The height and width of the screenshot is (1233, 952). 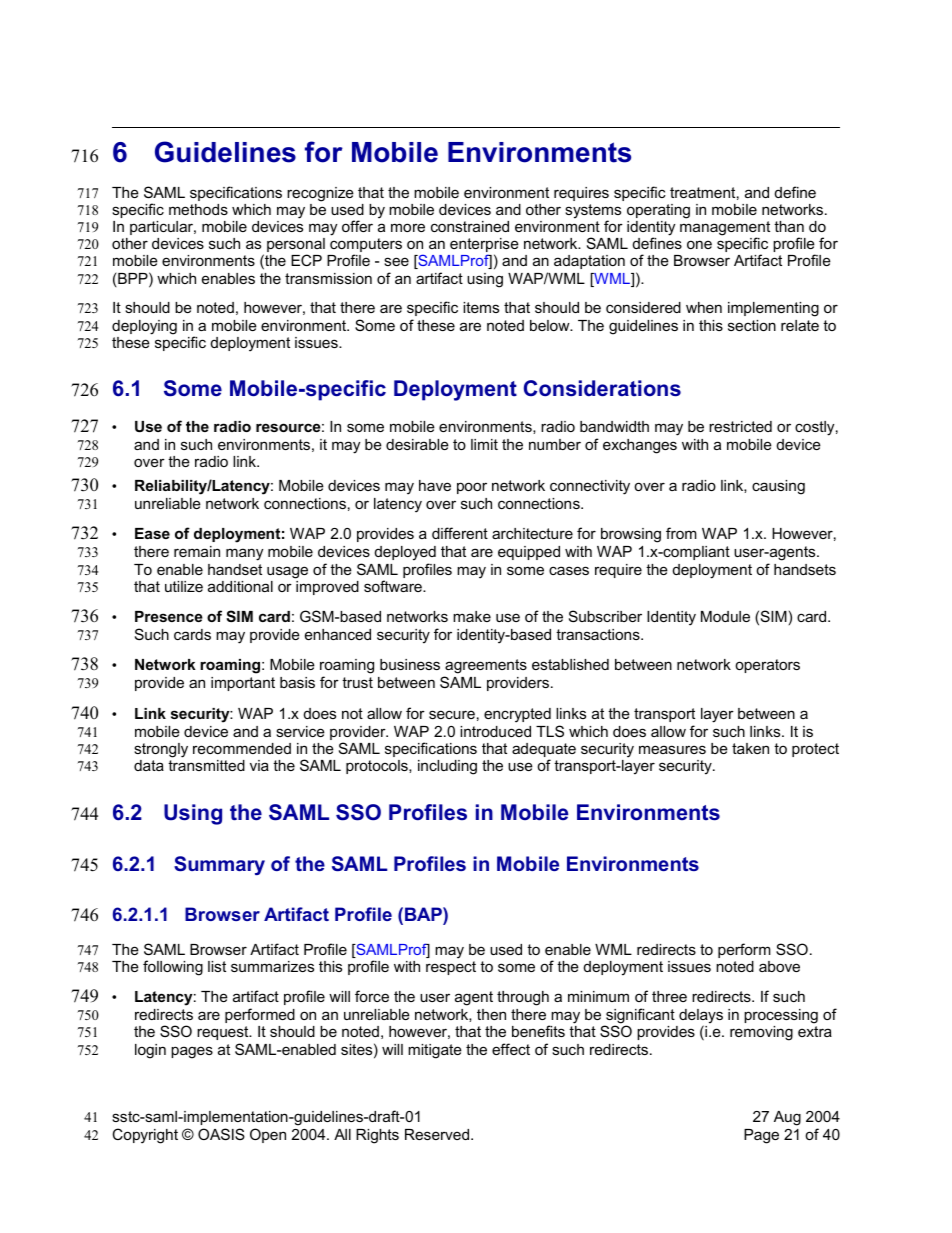 I want to click on constrained, so click(x=470, y=226).
